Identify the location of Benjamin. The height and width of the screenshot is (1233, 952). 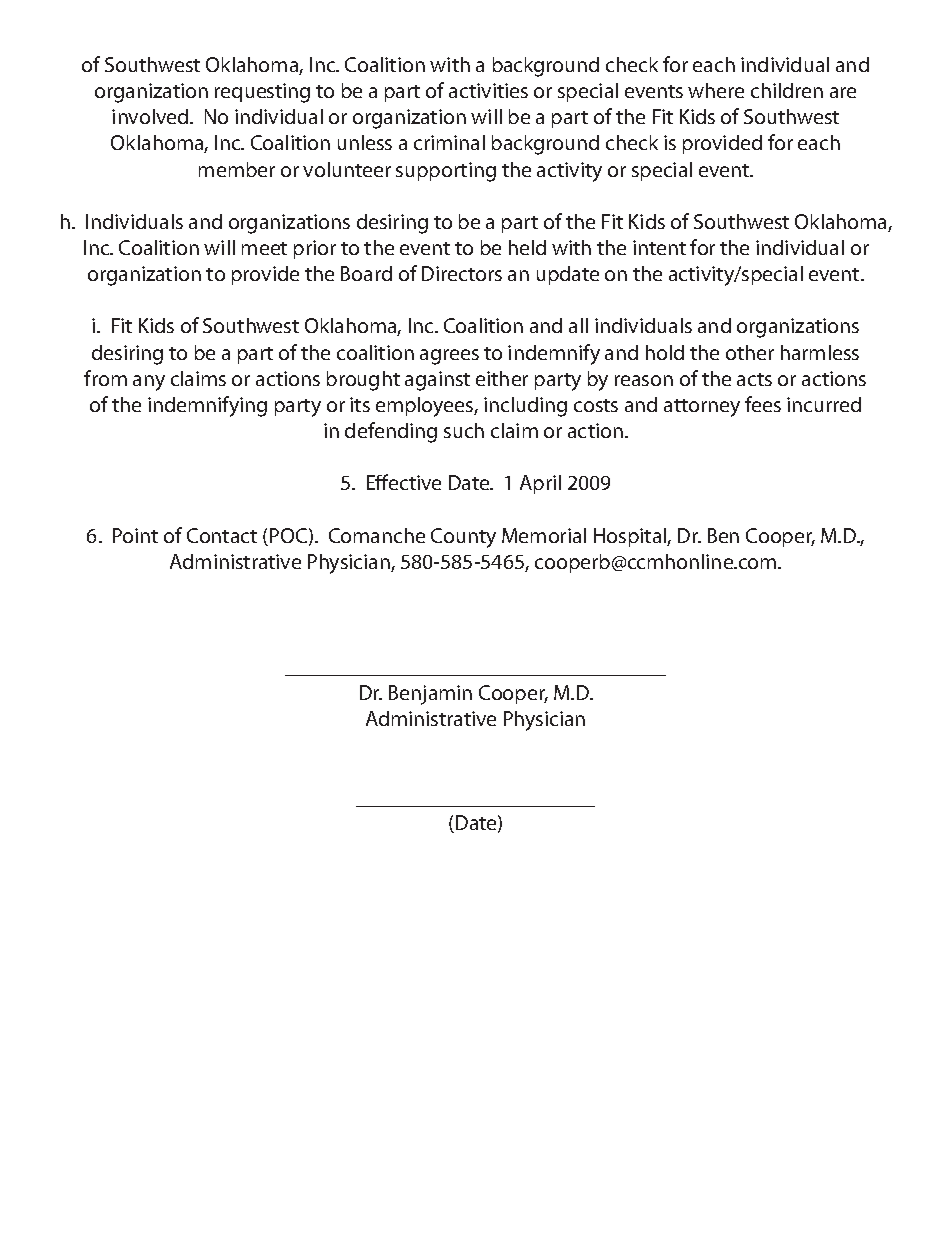
(430, 695).
